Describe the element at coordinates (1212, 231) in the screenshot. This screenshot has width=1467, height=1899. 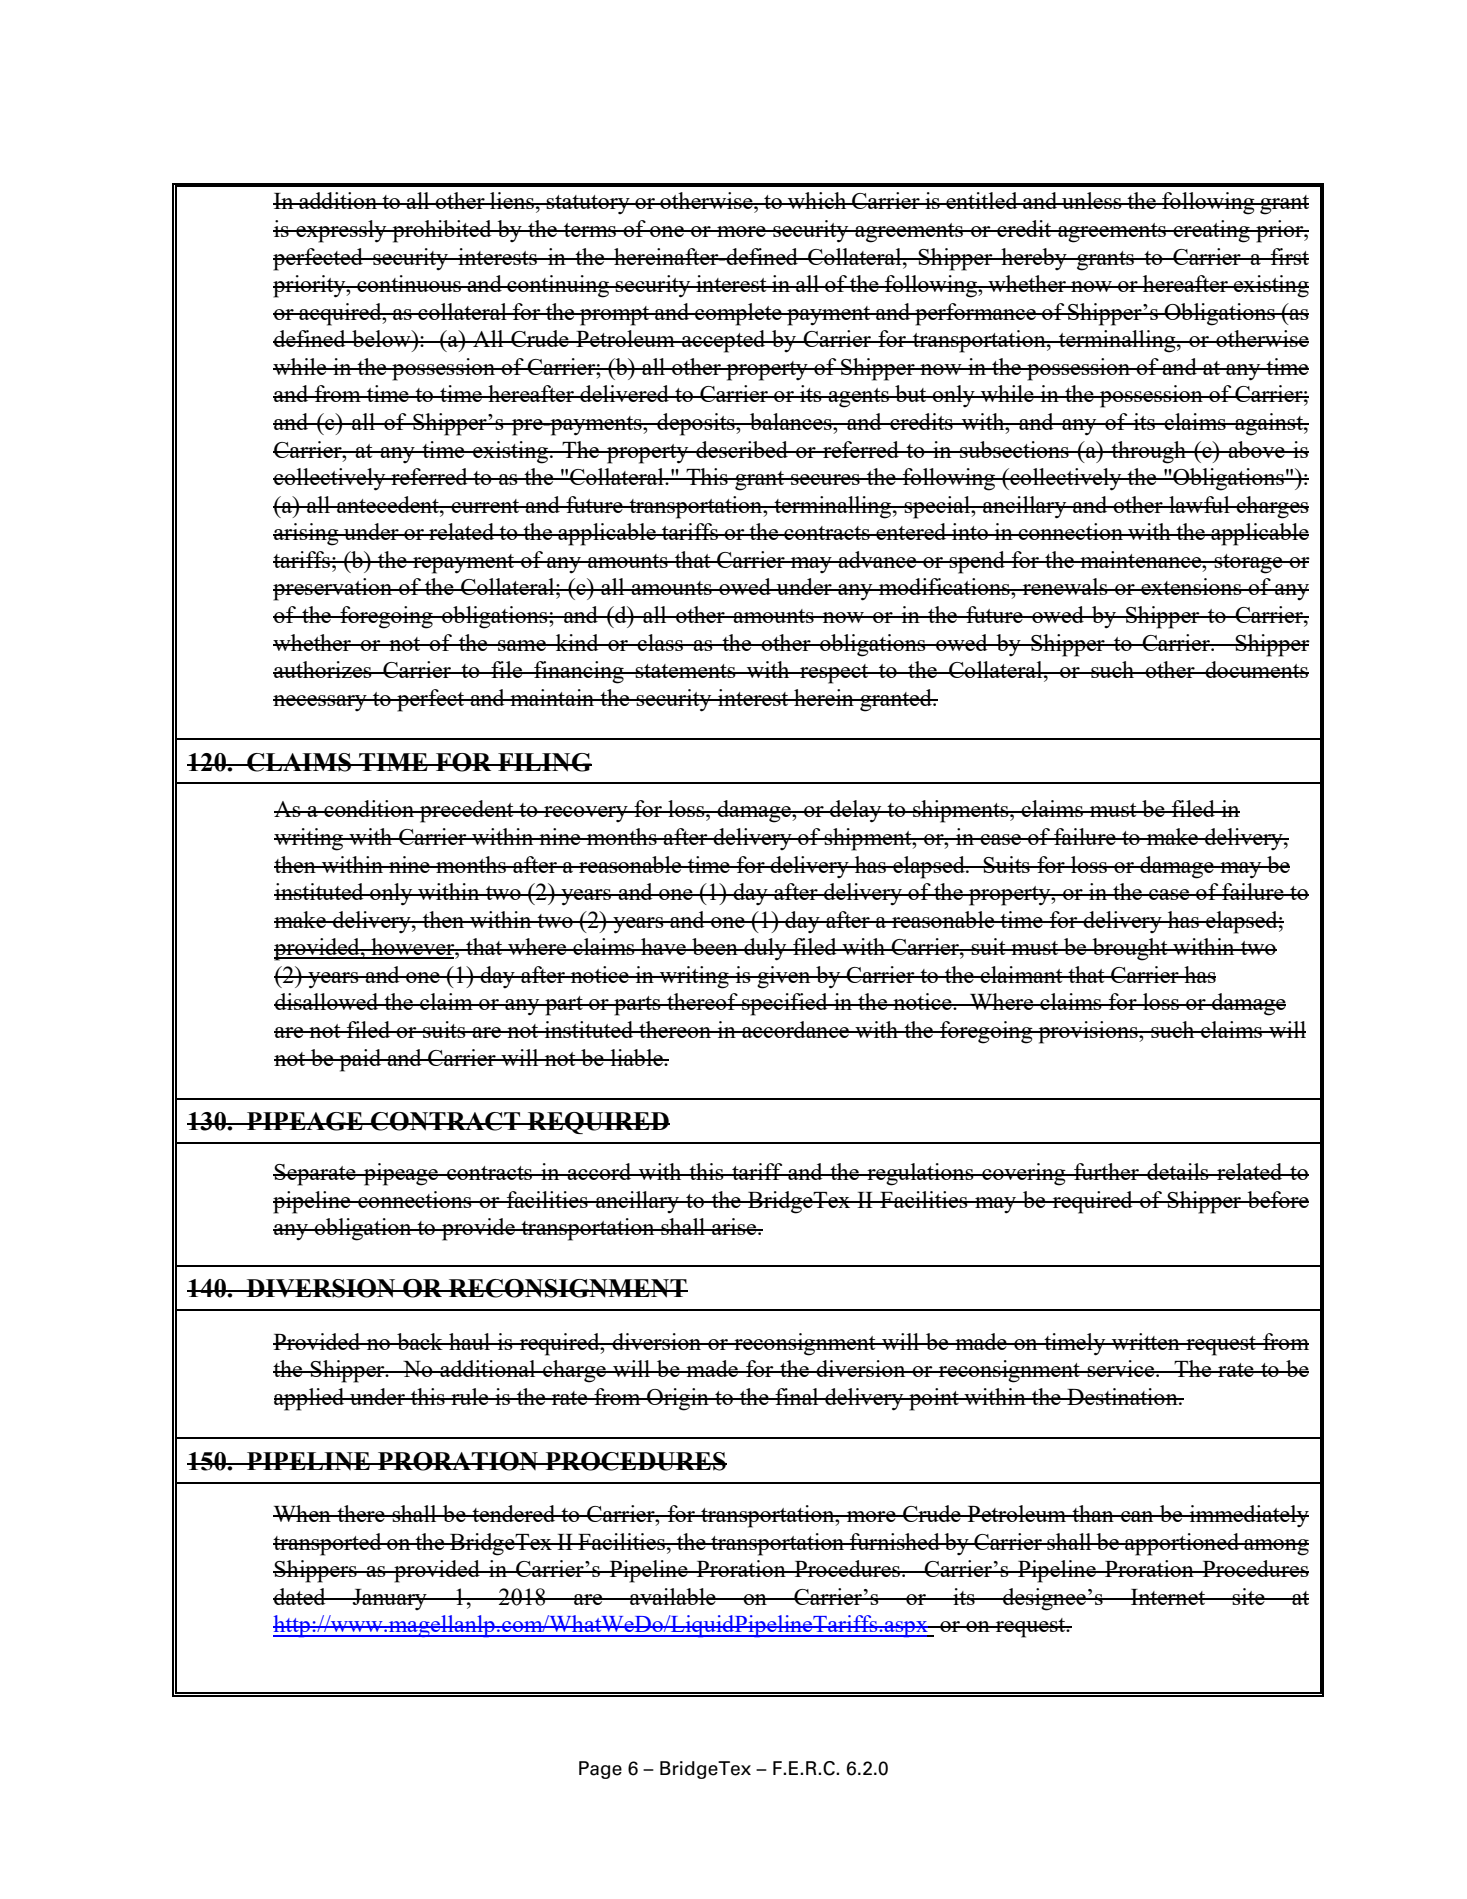
I see `creating` at that location.
